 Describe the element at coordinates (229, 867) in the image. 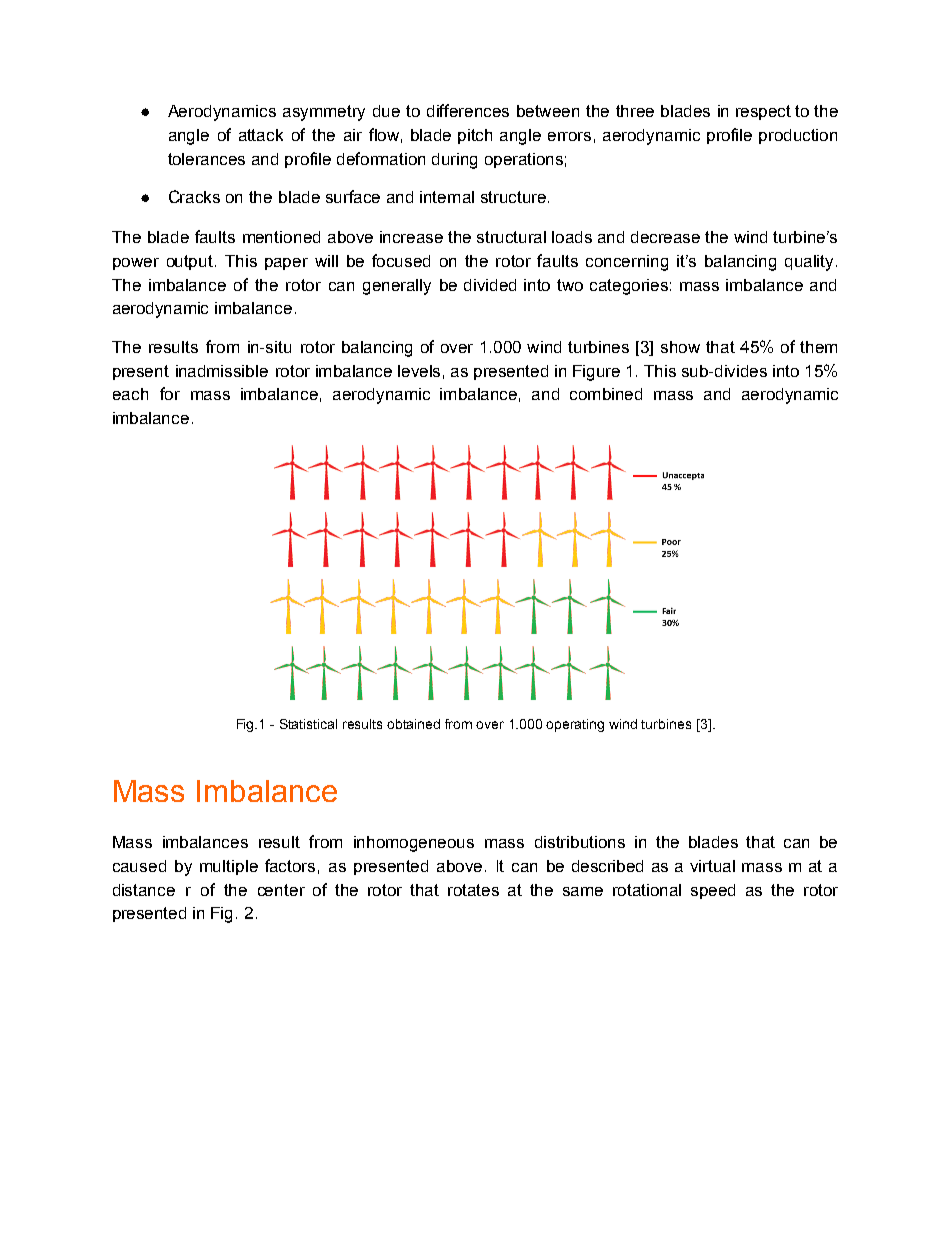

I see `multiple` at that location.
